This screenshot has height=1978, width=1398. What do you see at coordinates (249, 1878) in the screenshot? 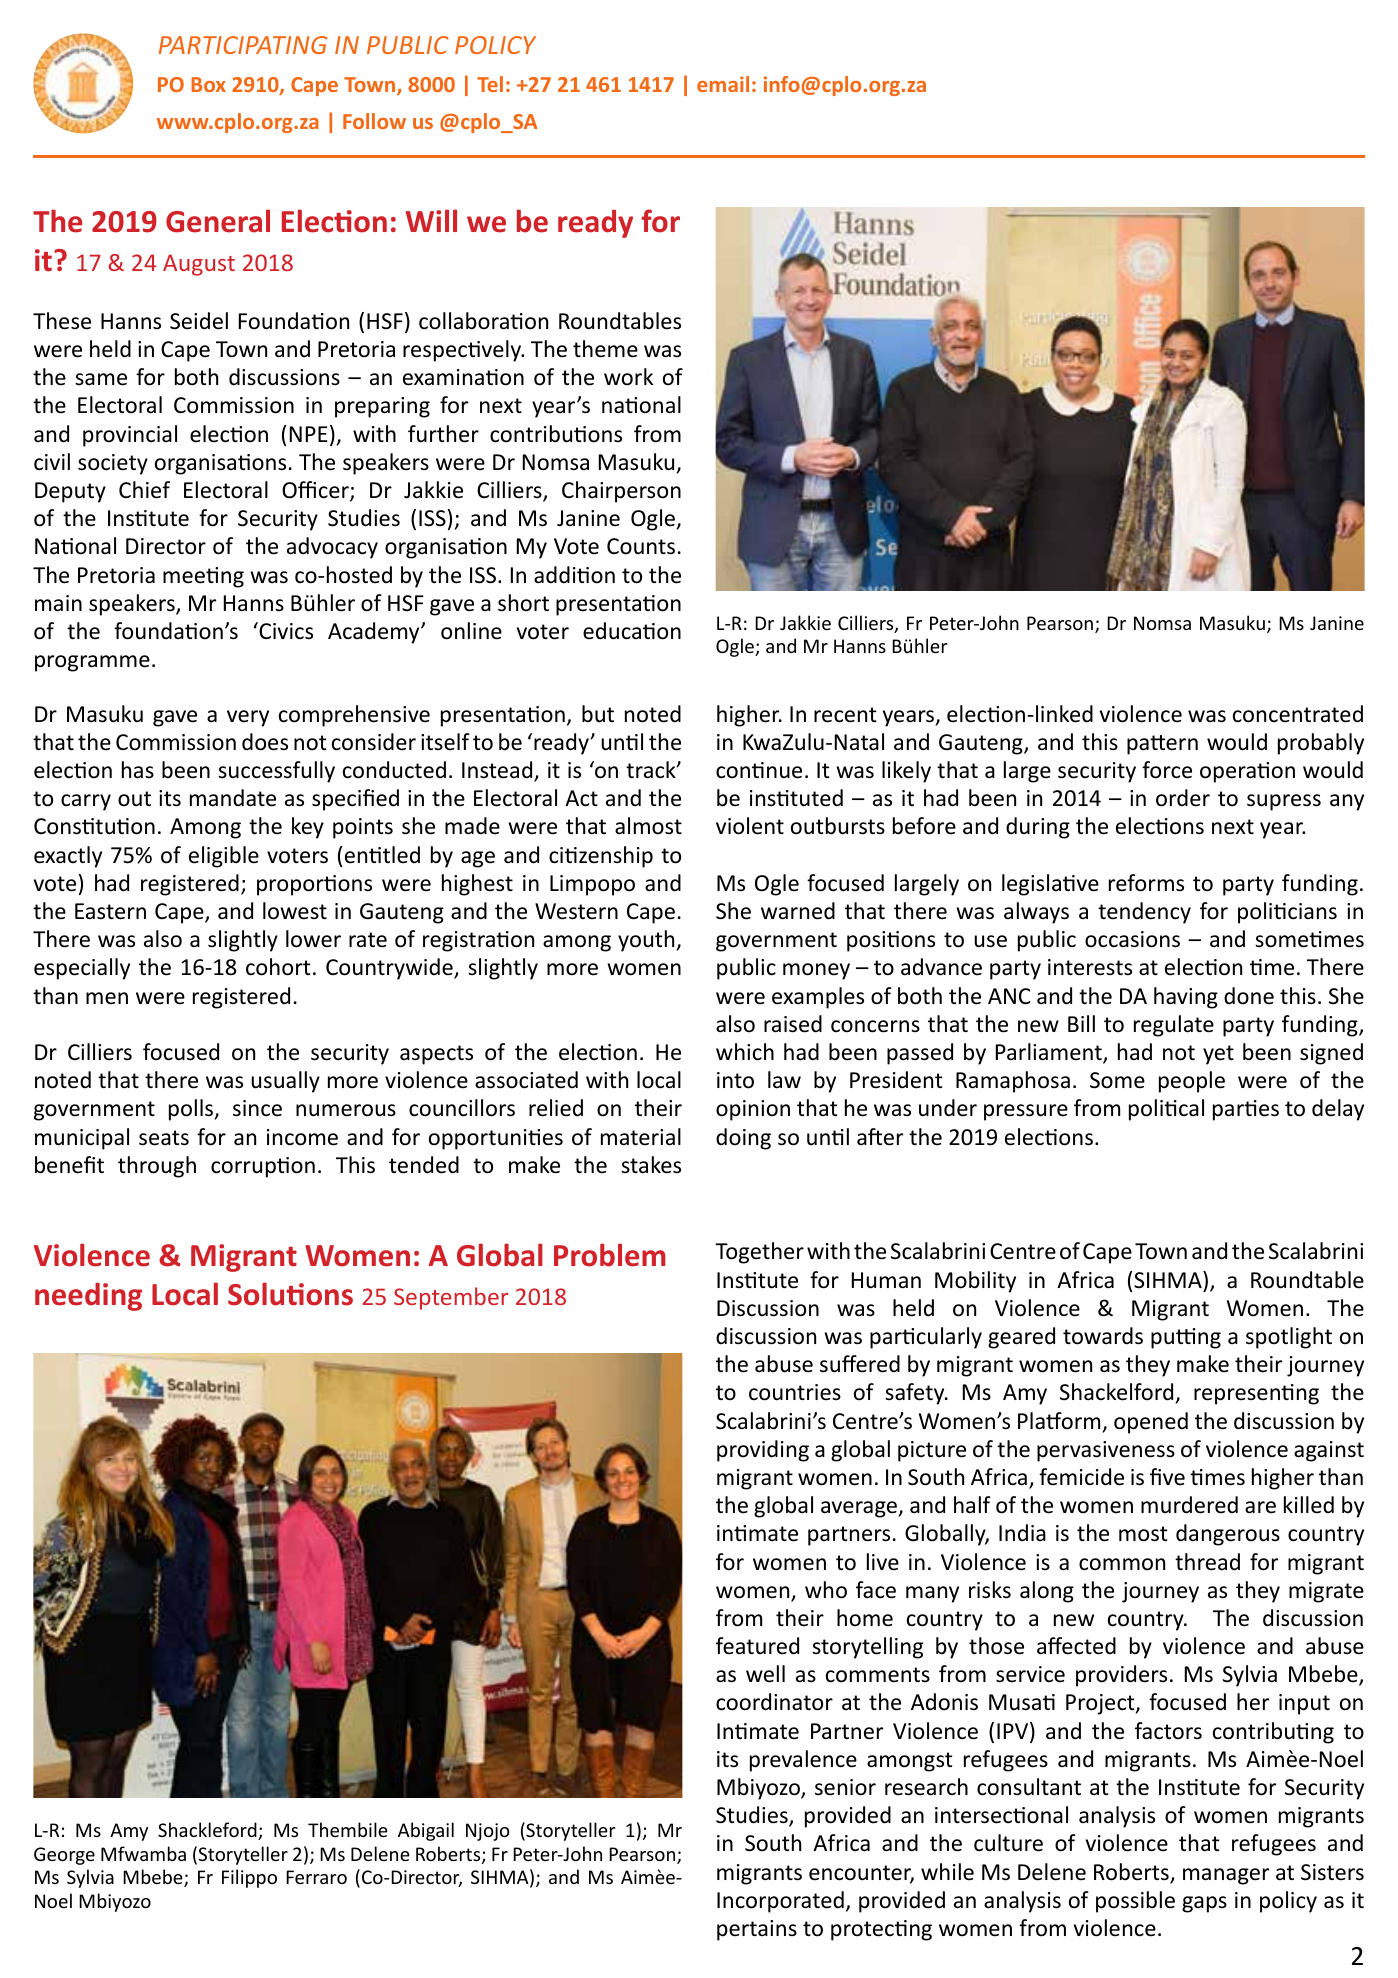
I see `Filippo` at bounding box center [249, 1878].
